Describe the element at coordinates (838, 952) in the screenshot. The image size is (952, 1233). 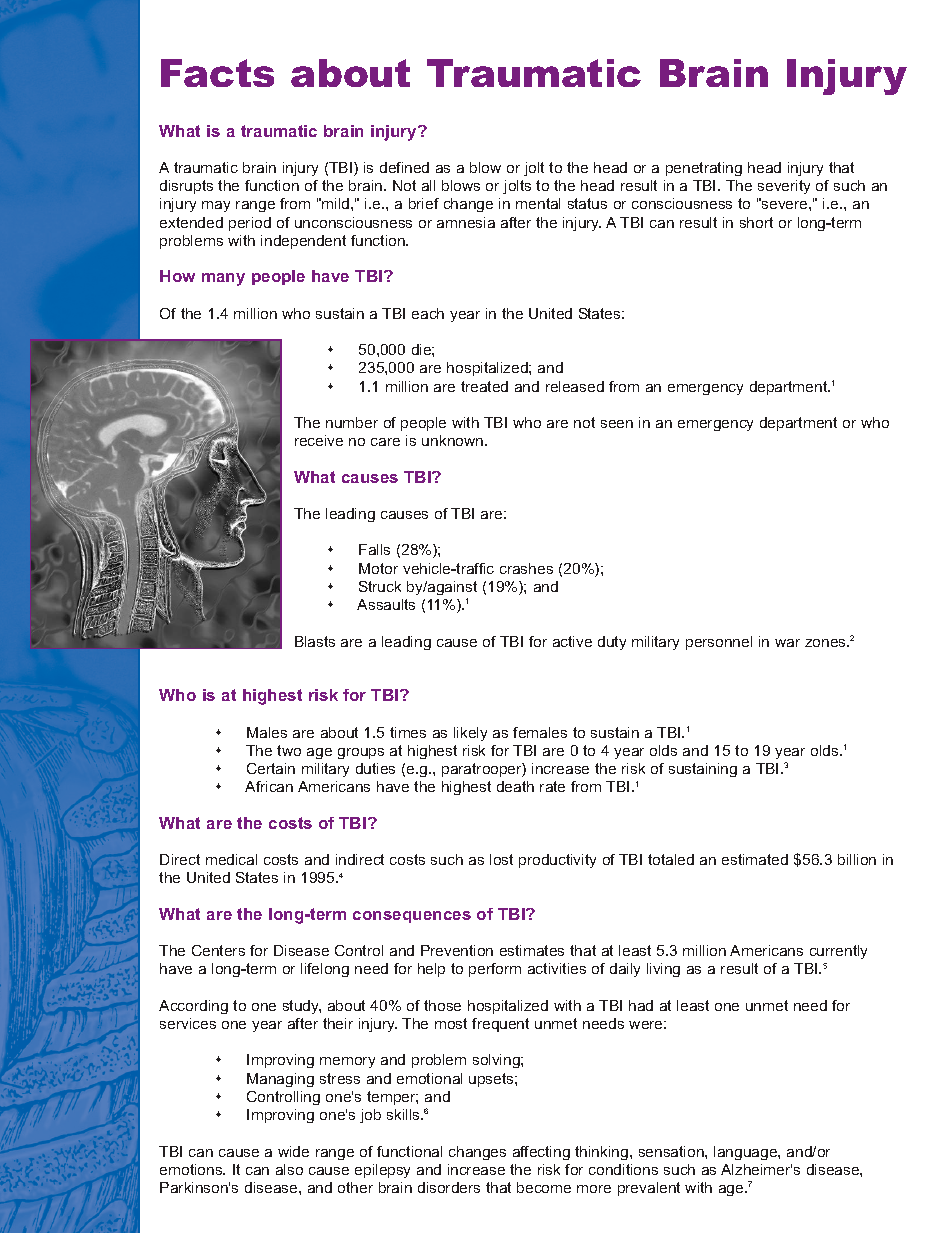
I see `currently` at that location.
